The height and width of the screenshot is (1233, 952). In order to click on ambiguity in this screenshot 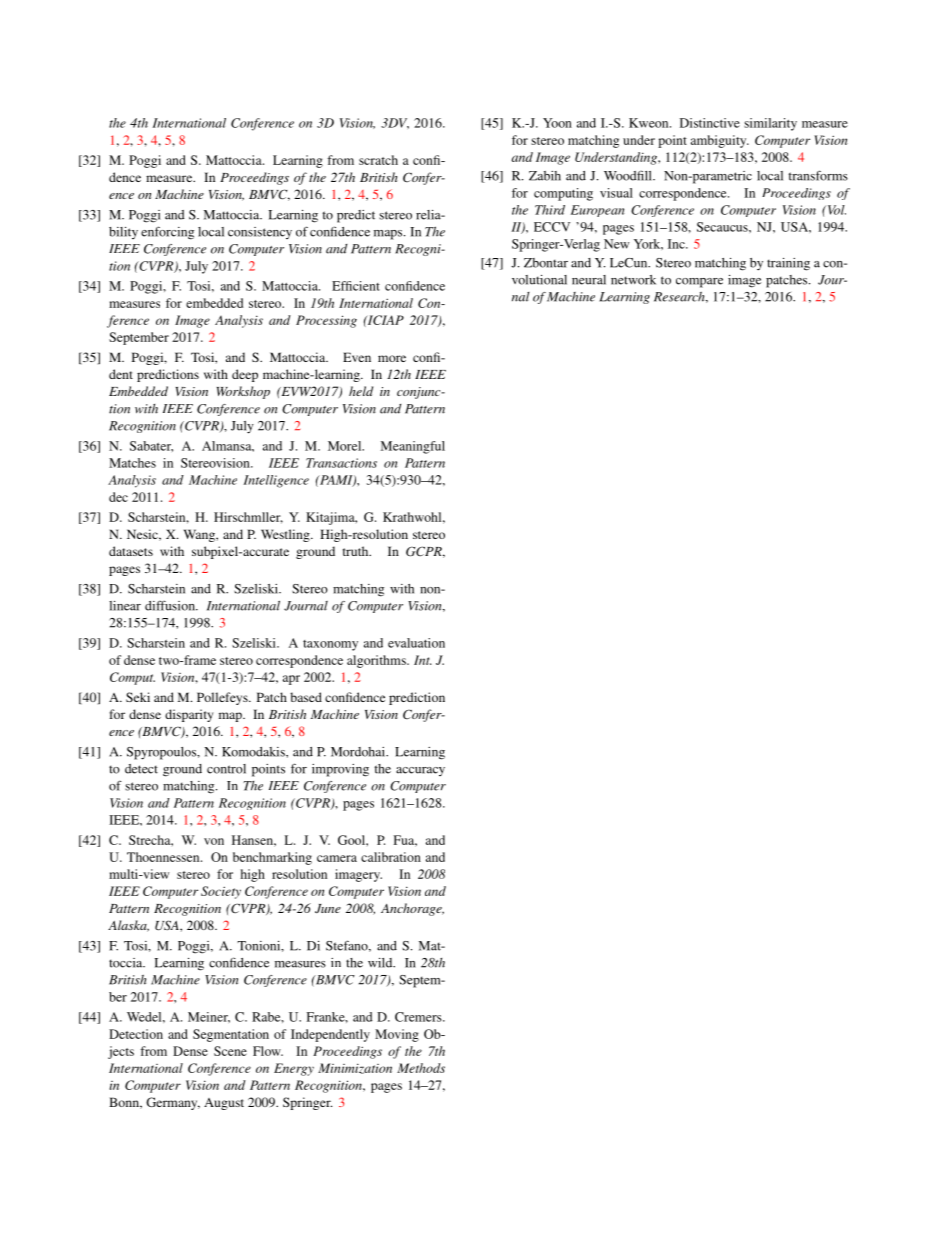, I will do `click(720, 141)`.
